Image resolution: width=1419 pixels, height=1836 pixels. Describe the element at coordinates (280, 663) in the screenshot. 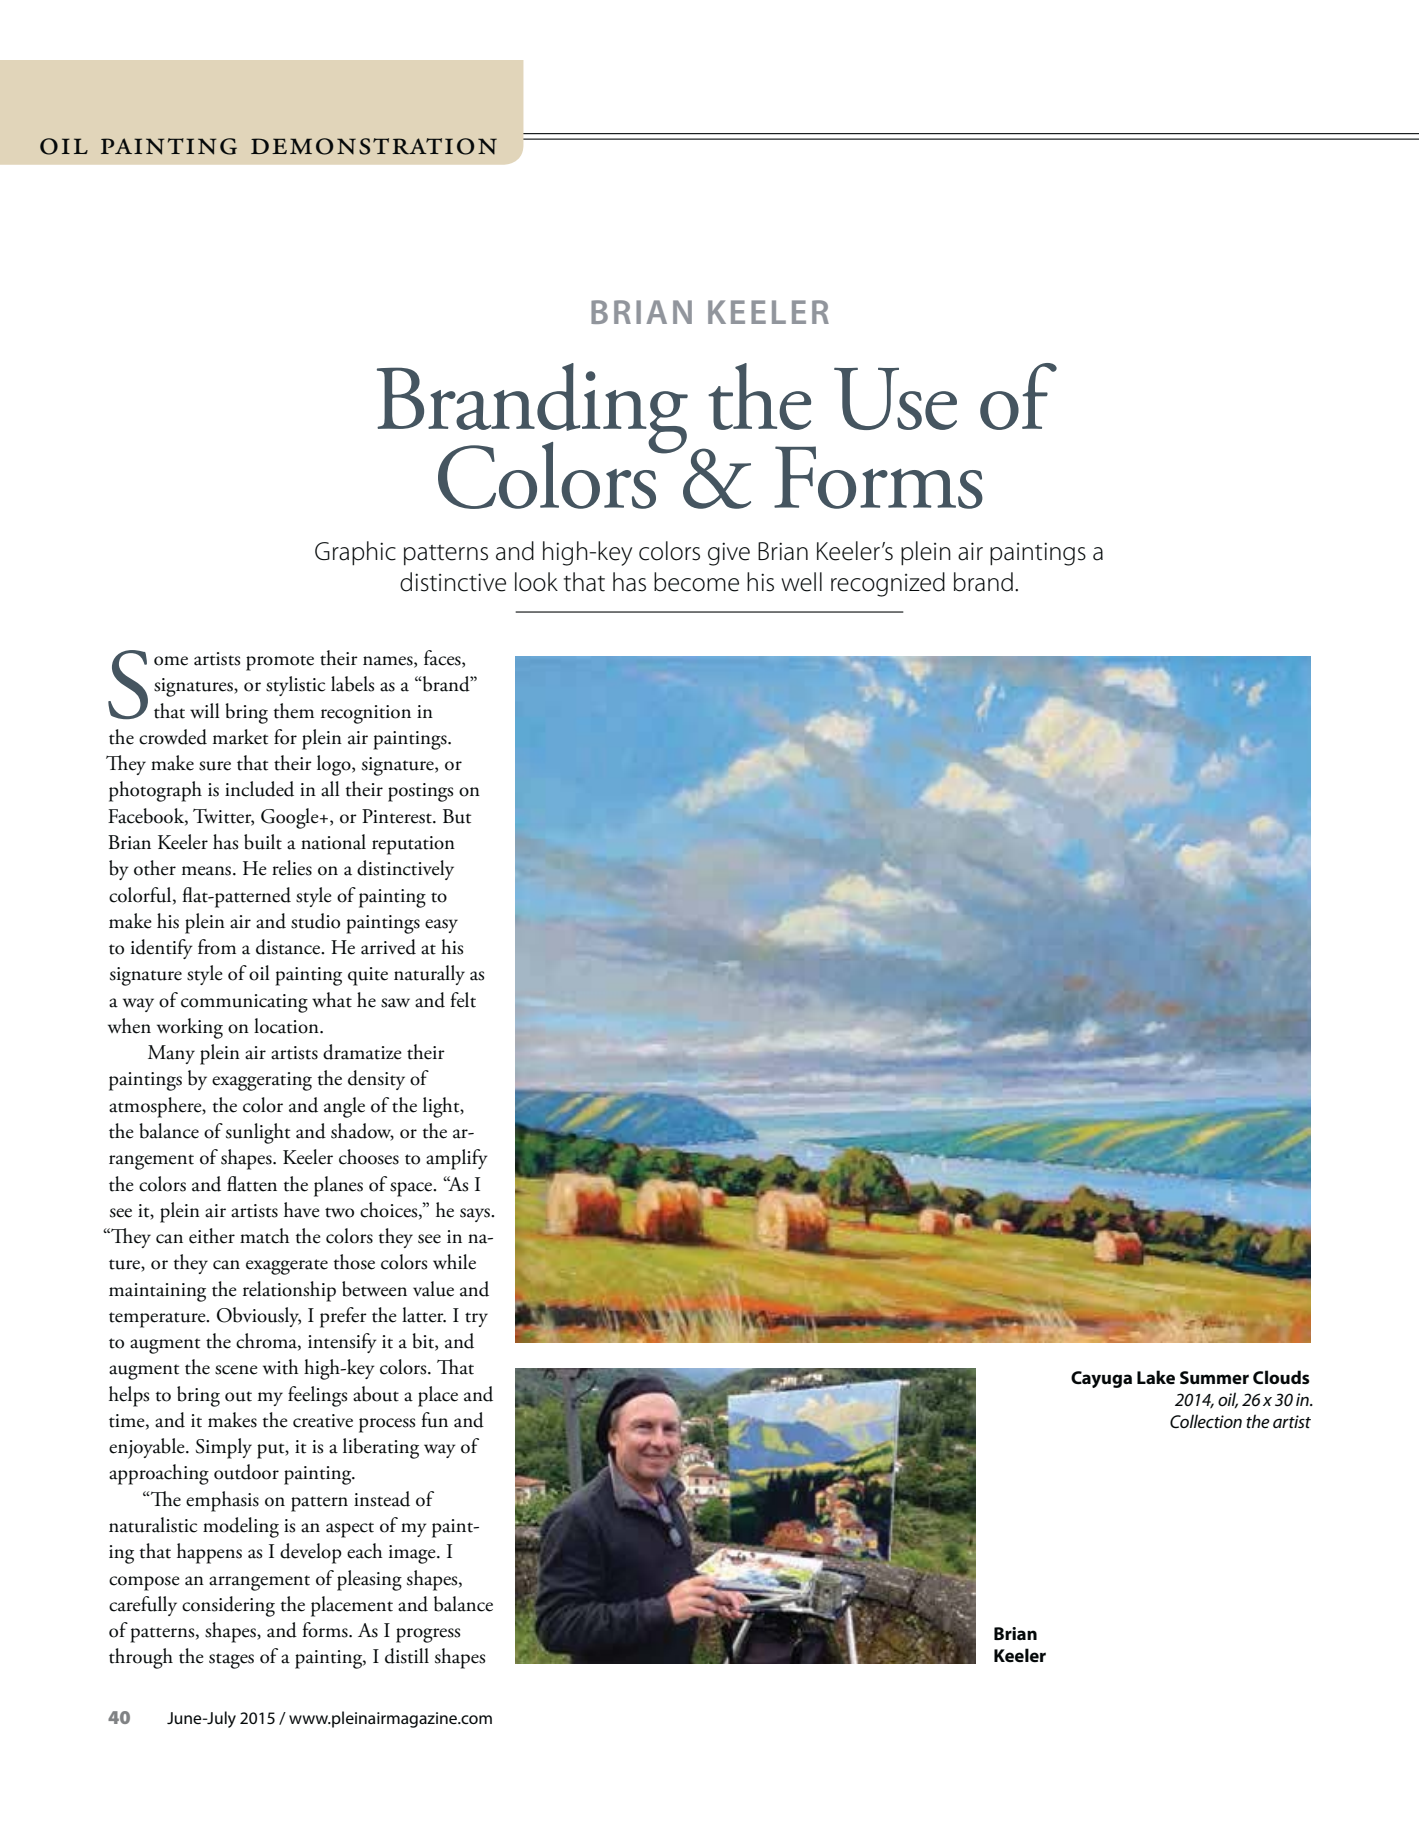

I see `promote` at that location.
